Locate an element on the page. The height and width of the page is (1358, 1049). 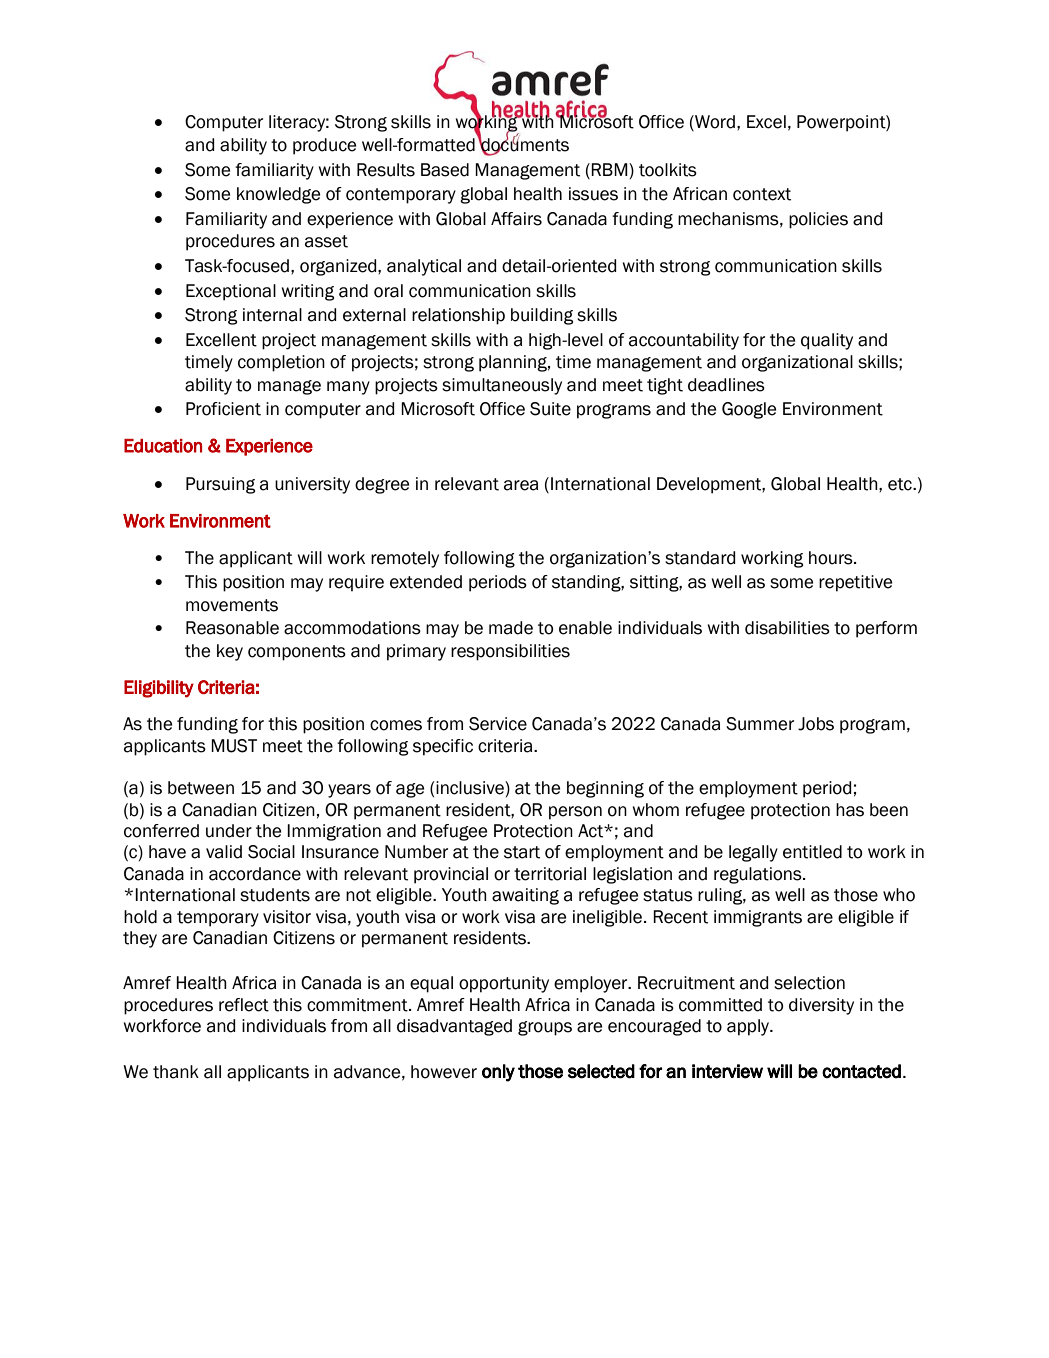
Google is located at coordinates (749, 410).
